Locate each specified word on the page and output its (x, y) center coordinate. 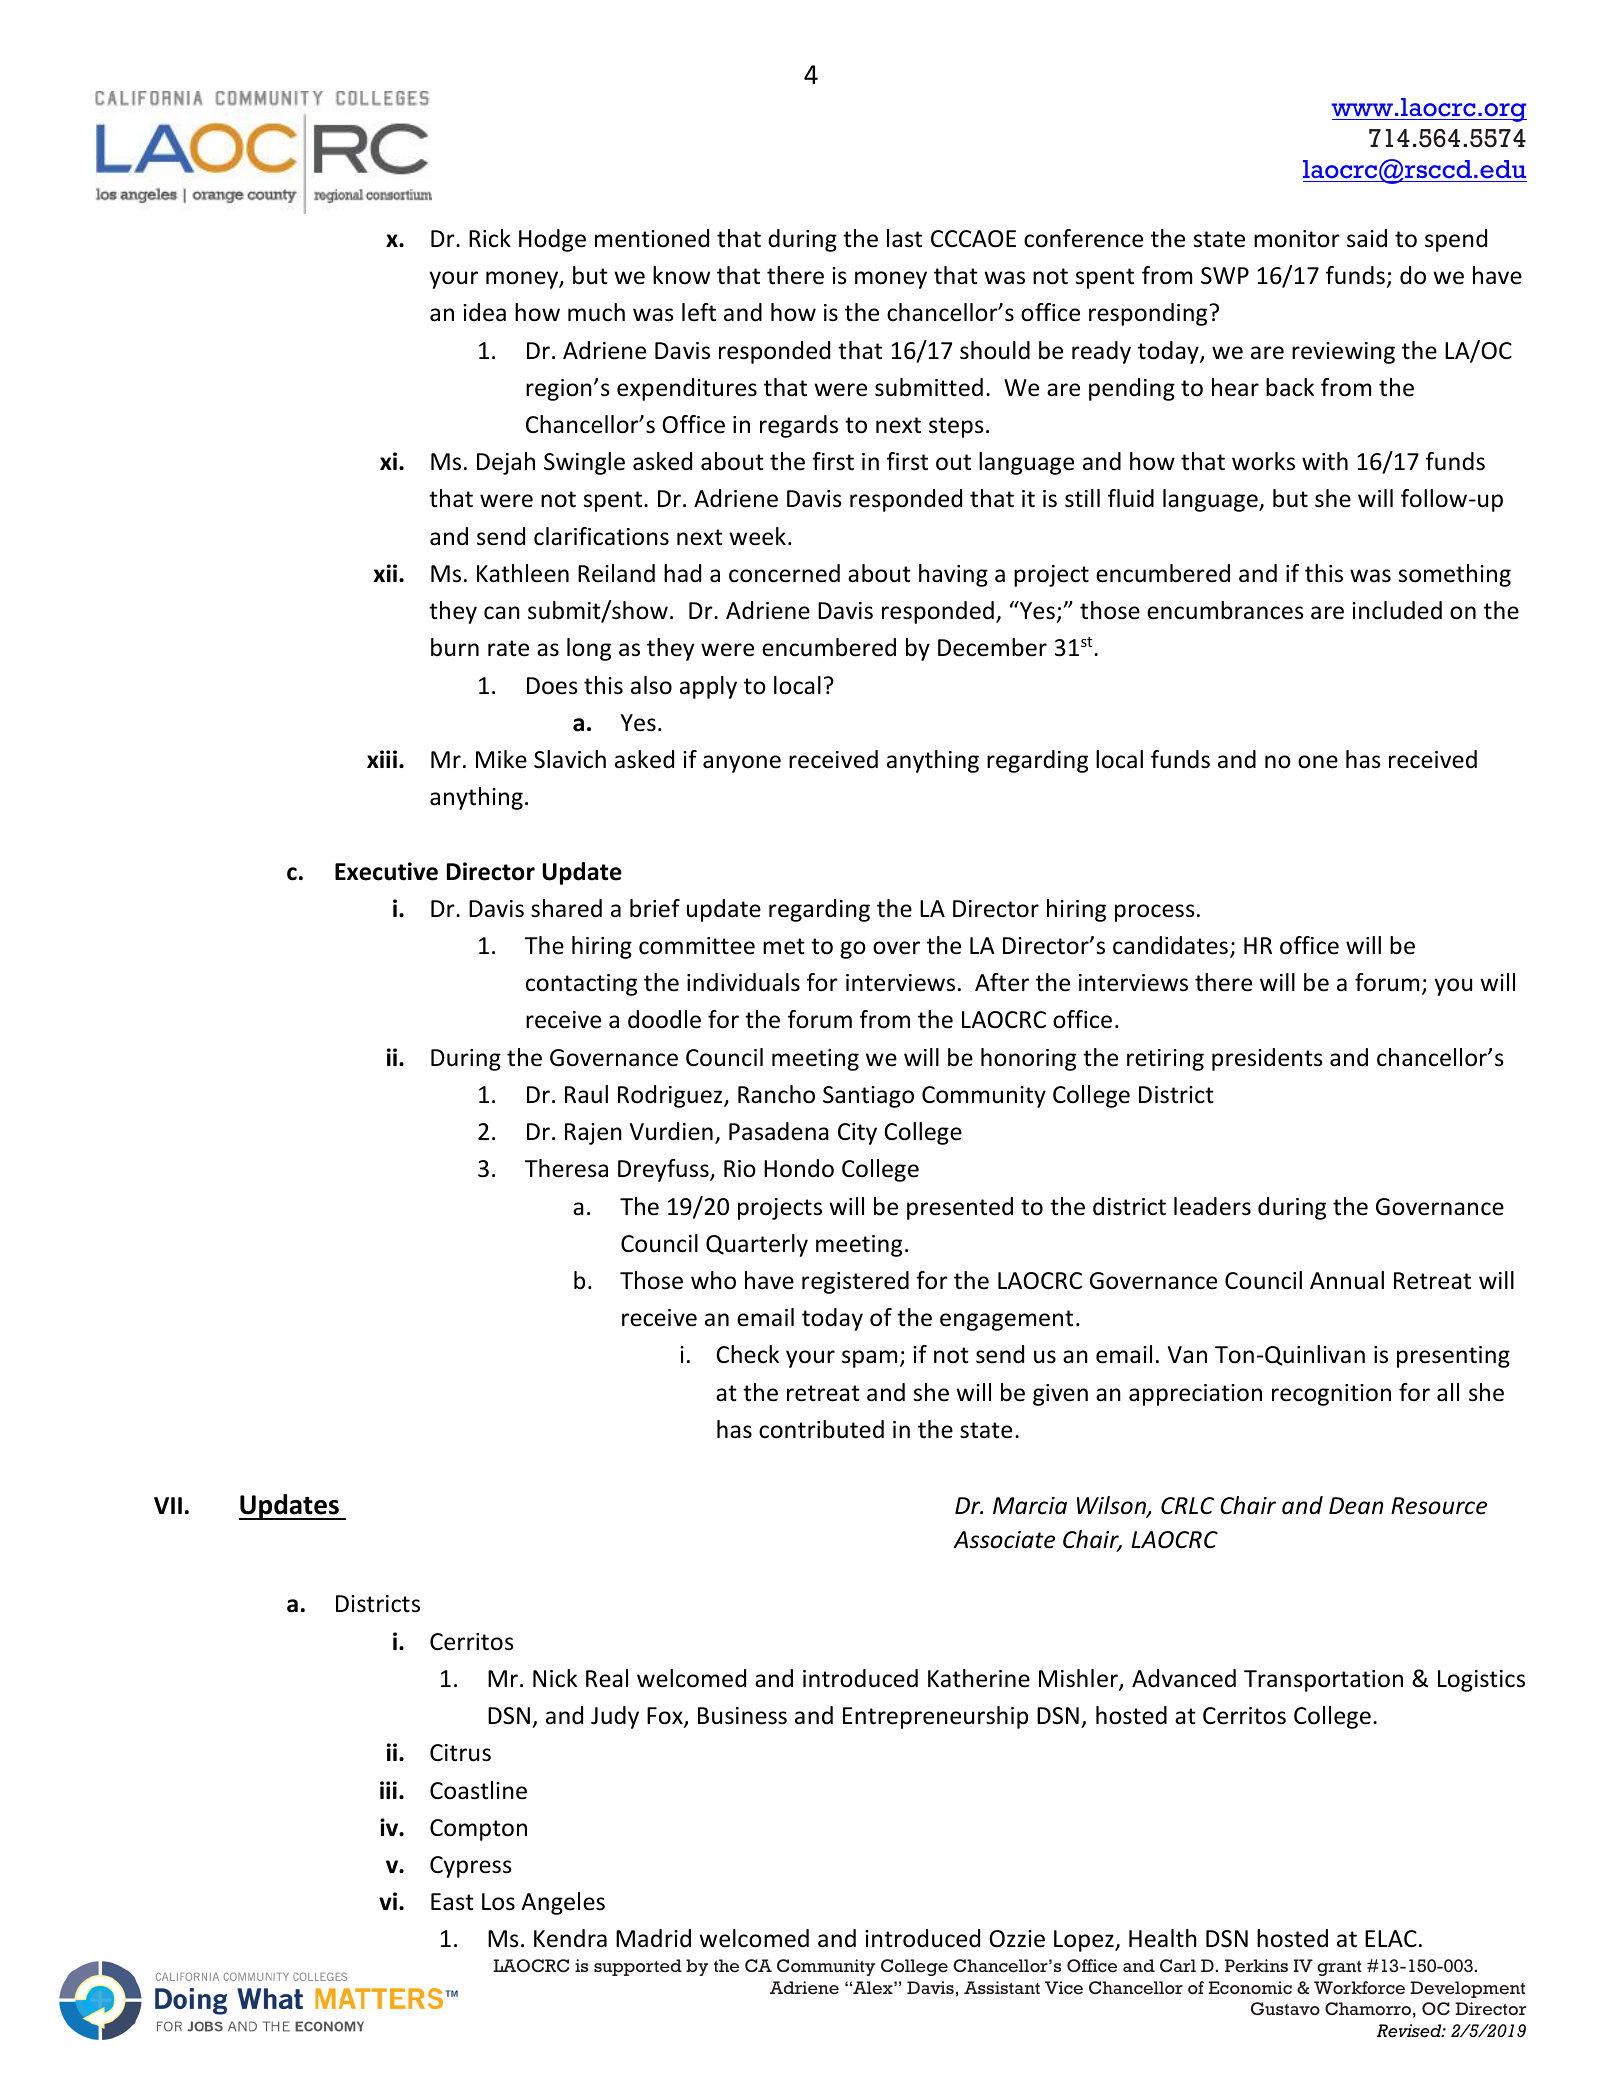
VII (168, 1505)
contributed (821, 1429)
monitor (1297, 239)
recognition (1331, 1395)
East (452, 1902)
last (904, 238)
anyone (742, 764)
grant (1339, 1968)
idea (484, 312)
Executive (386, 871)
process (1155, 913)
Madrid (653, 1938)
